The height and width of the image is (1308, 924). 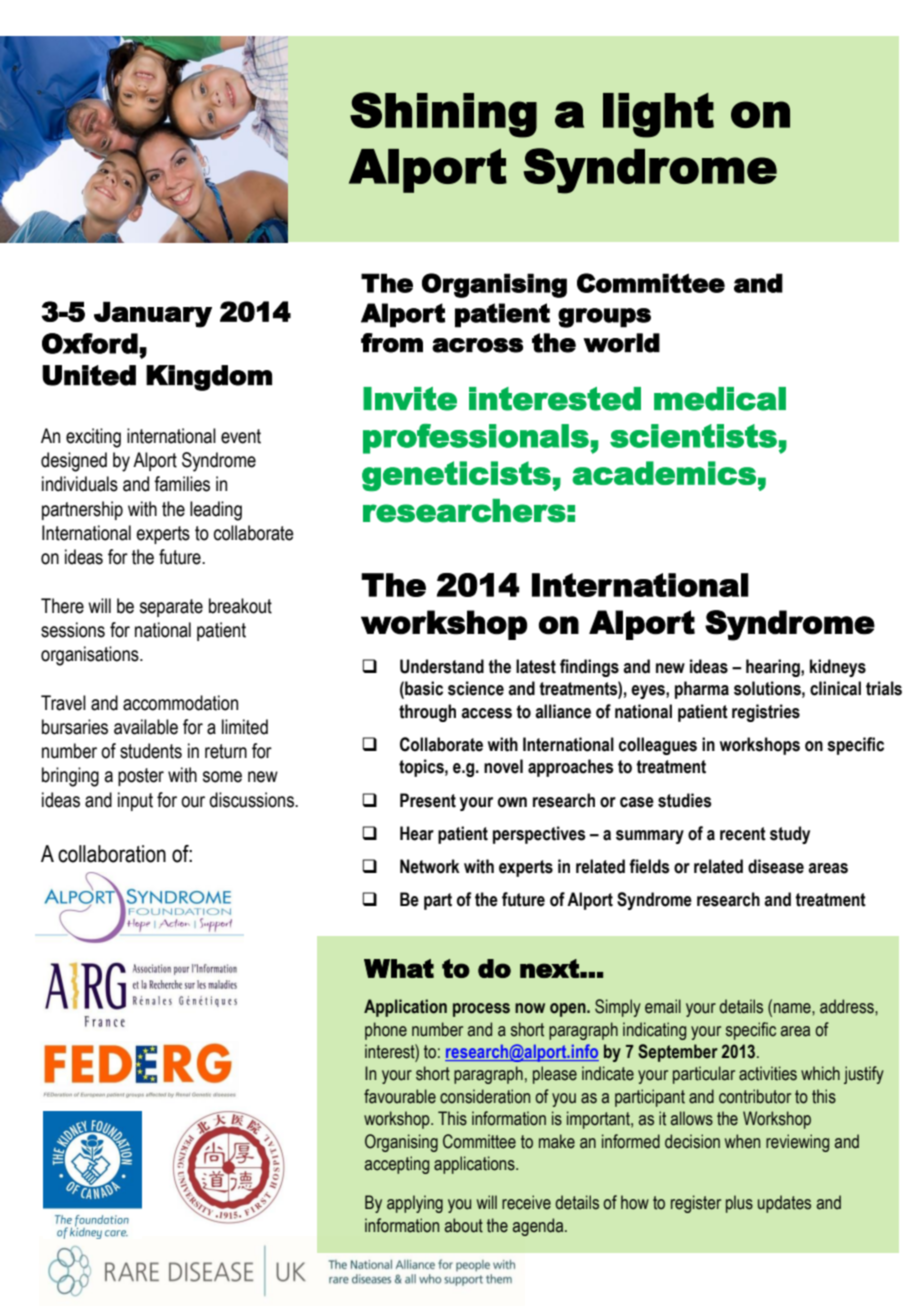 What do you see at coordinates (464, 1225) in the image?
I see `about` at bounding box center [464, 1225].
